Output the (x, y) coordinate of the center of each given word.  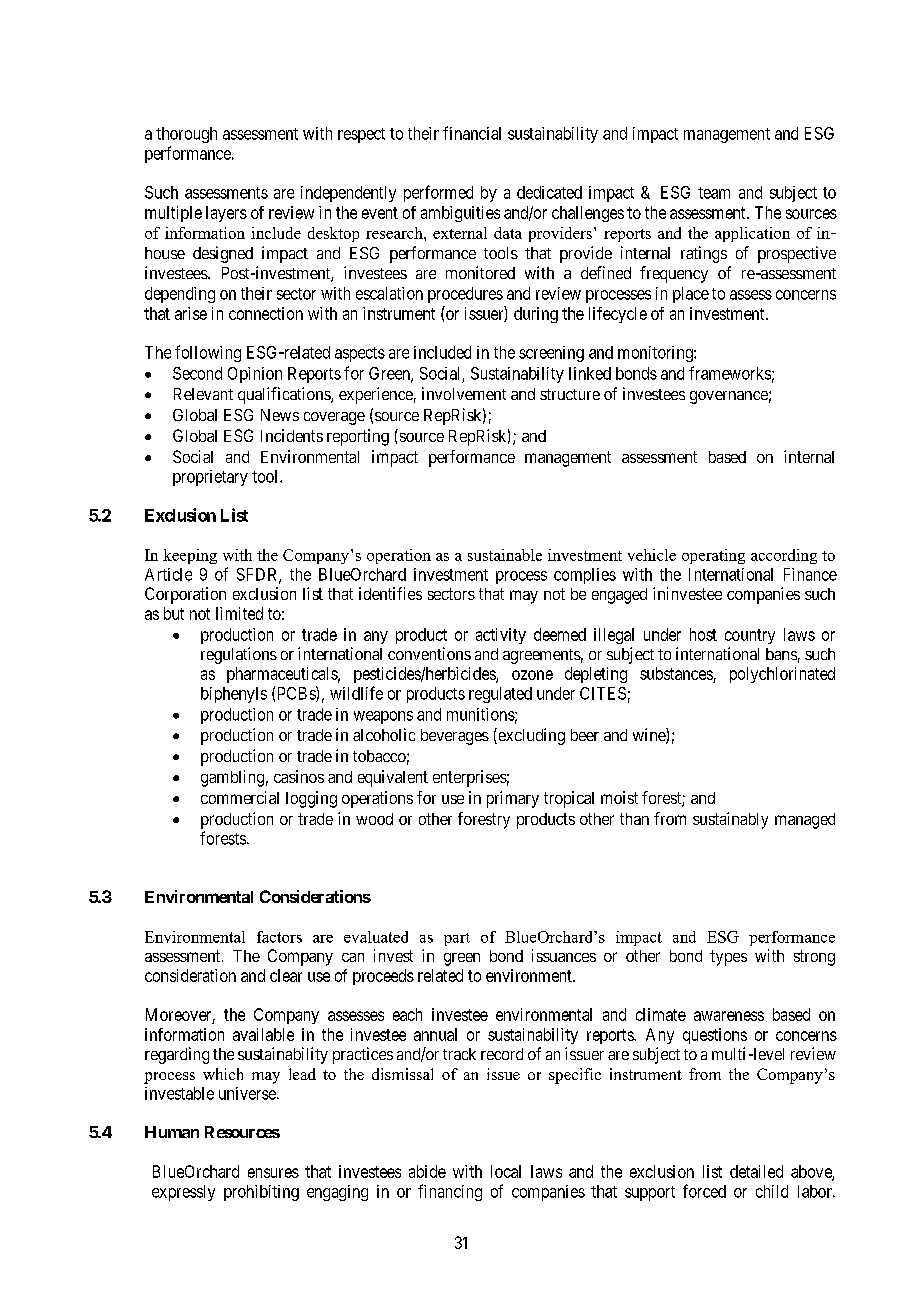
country (750, 636)
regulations (239, 655)
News (280, 415)
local (506, 1171)
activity (501, 636)
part (457, 939)
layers (226, 214)
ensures (273, 1173)
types (728, 958)
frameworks (730, 373)
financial (472, 133)
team (714, 193)
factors (279, 937)
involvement (464, 393)
